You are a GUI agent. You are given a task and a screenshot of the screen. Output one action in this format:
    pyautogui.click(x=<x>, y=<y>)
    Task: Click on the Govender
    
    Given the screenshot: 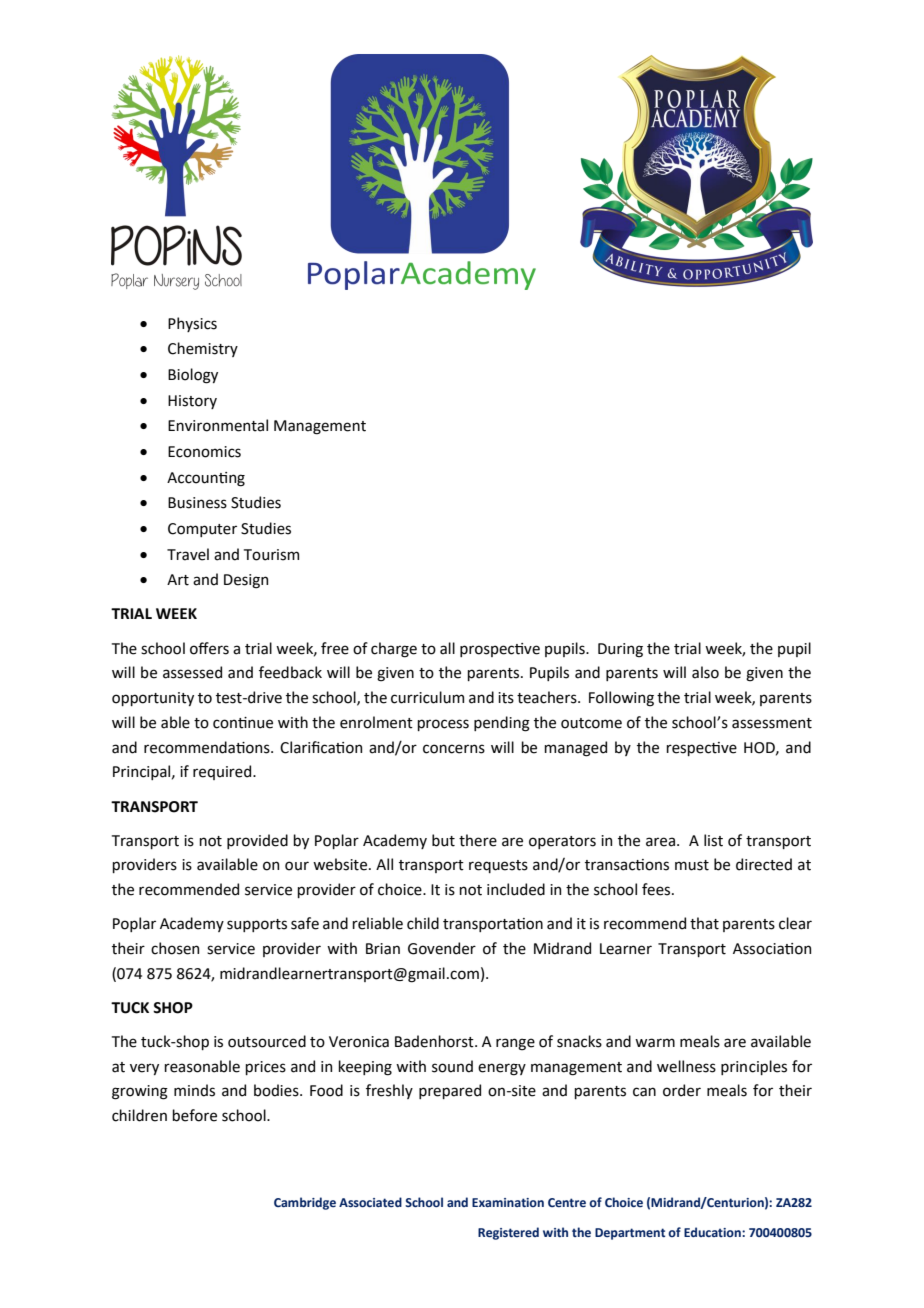 What is the action you would take?
    pyautogui.click(x=442, y=948)
